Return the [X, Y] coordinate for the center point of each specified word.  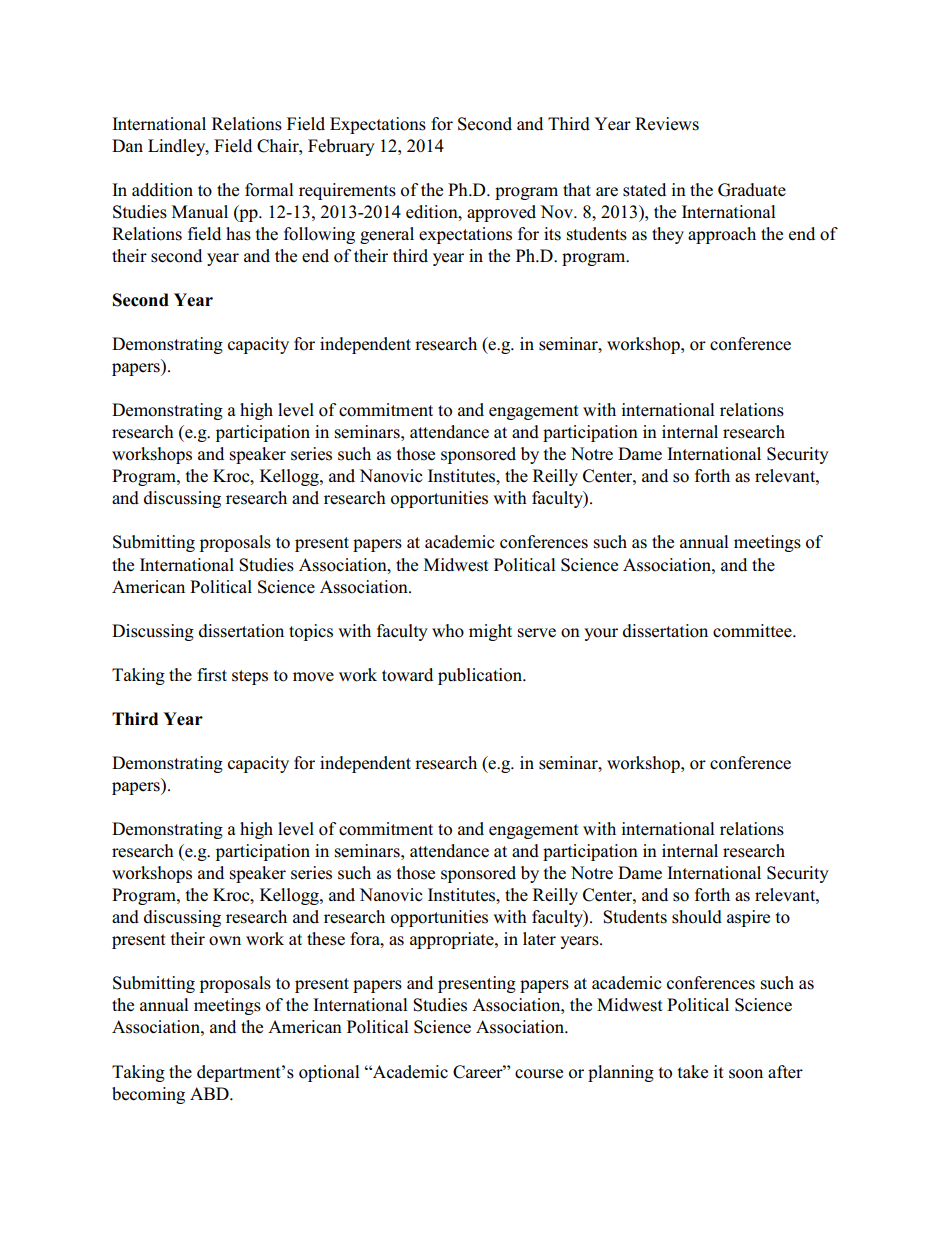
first [212, 675]
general [387, 235]
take [693, 1072]
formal [269, 190]
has [238, 234]
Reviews [667, 124]
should [697, 917]
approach [722, 235]
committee [753, 631]
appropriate [453, 940]
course [539, 1074]
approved [501, 213]
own [225, 941]
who [448, 631]
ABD [210, 1093]
